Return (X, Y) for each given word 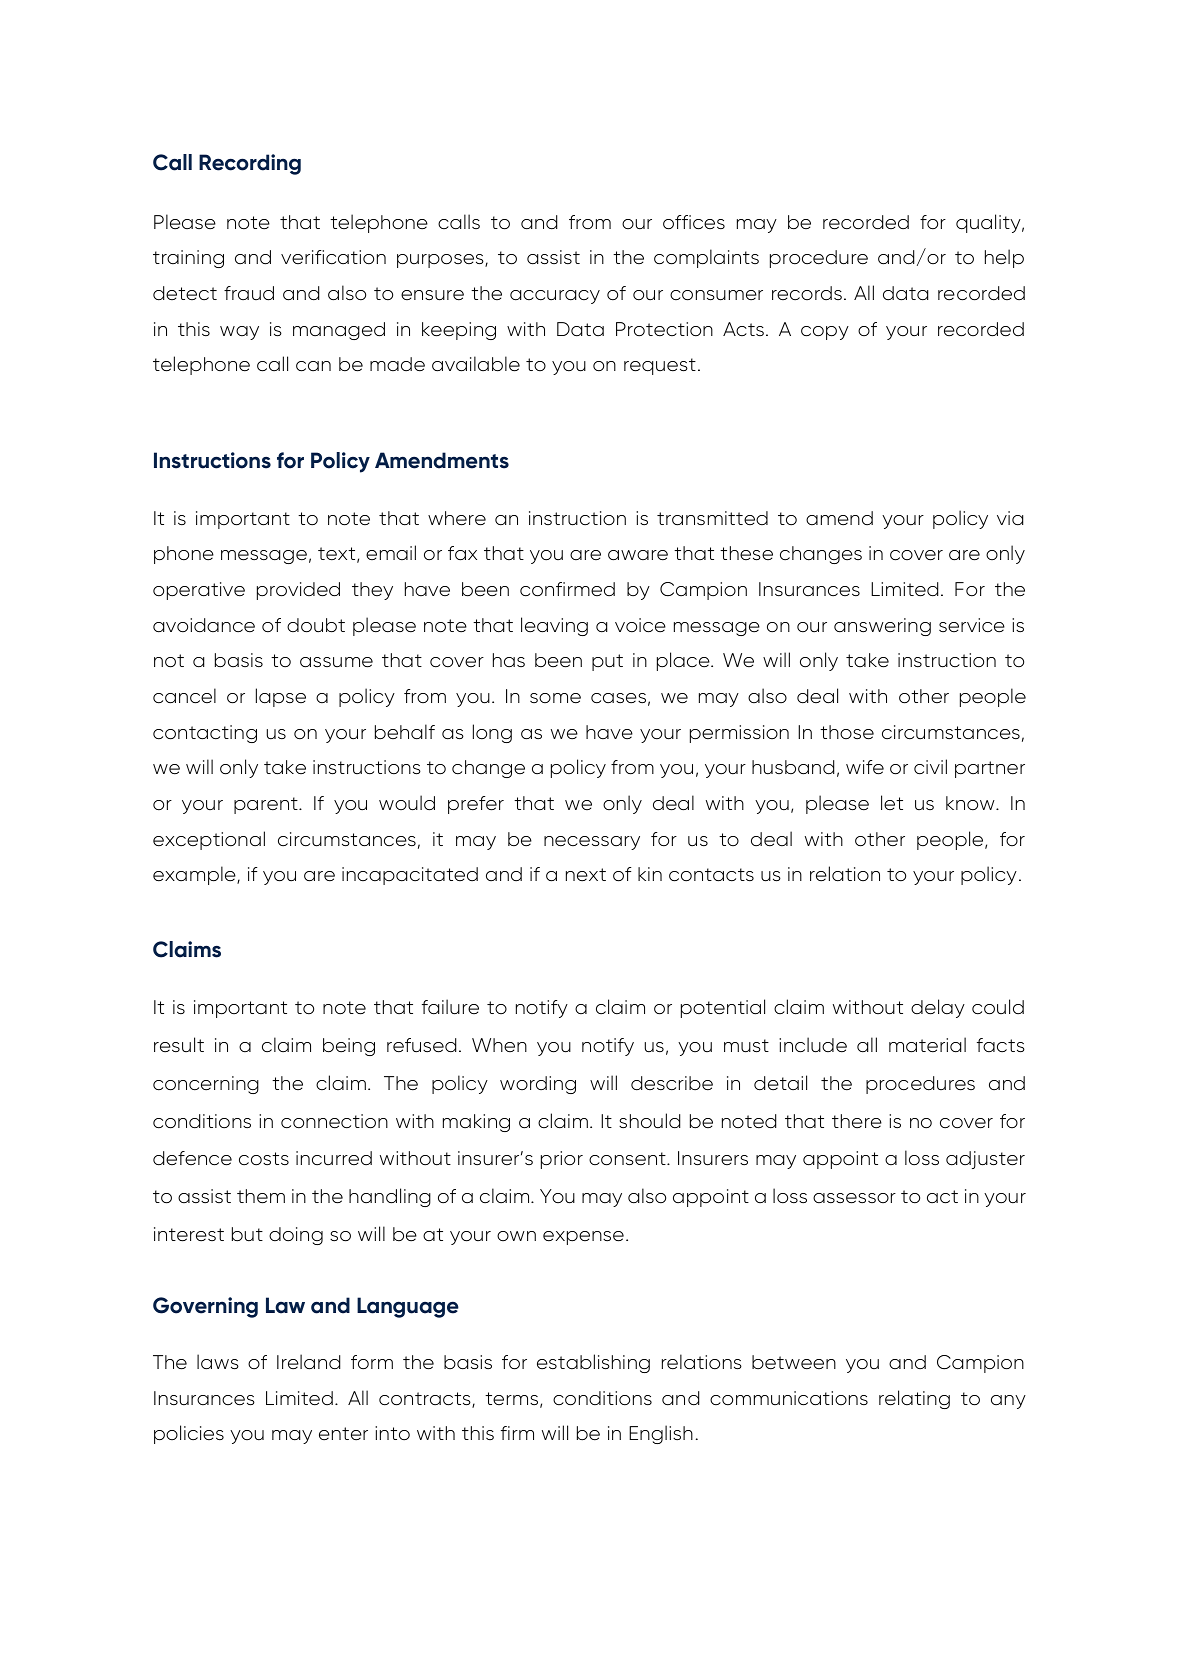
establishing (593, 1363)
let (892, 802)
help (1004, 258)
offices (694, 222)
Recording (250, 164)
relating (914, 1399)
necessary (592, 843)
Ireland (308, 1362)
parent (267, 805)
